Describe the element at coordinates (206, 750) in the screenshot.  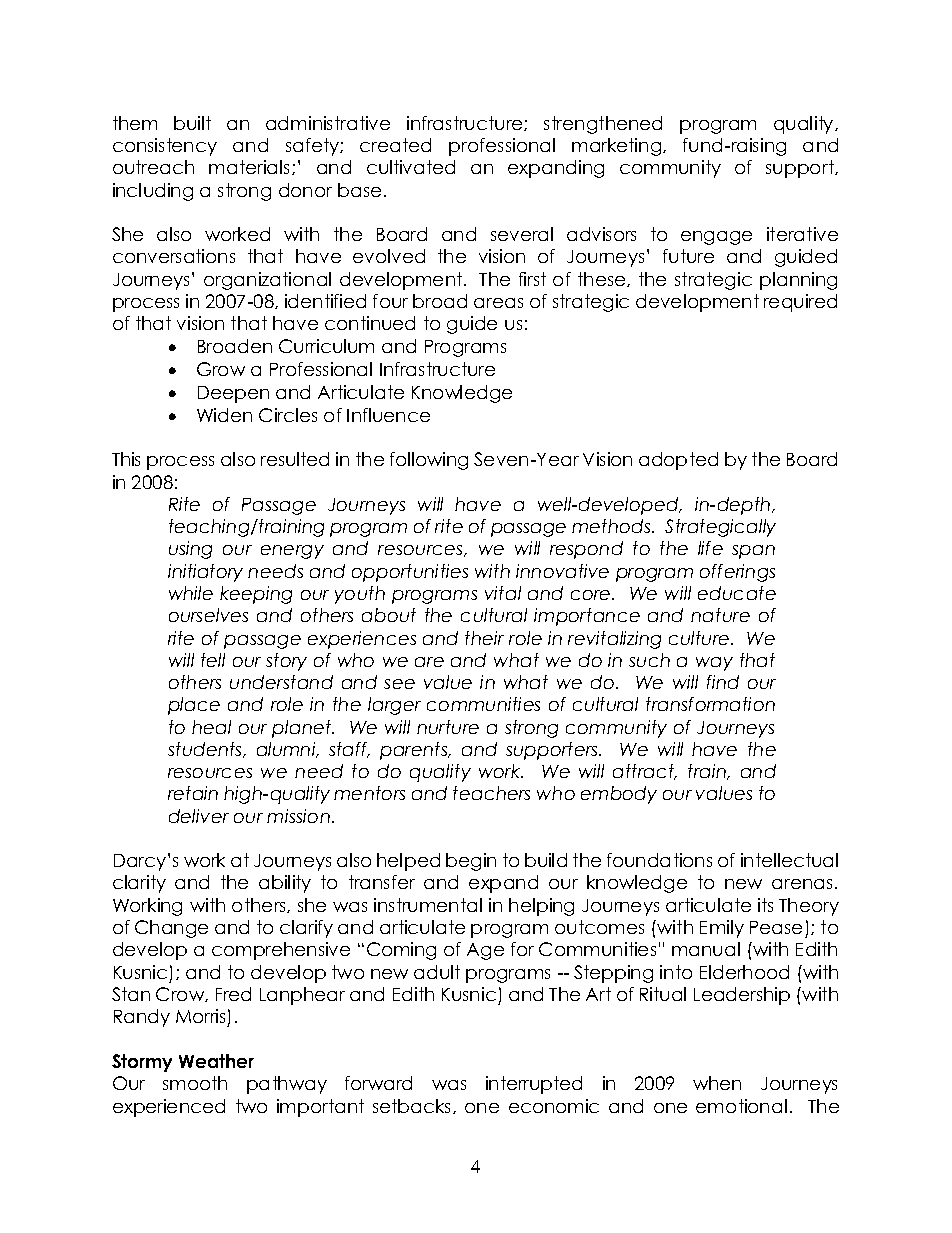
I see `students` at that location.
